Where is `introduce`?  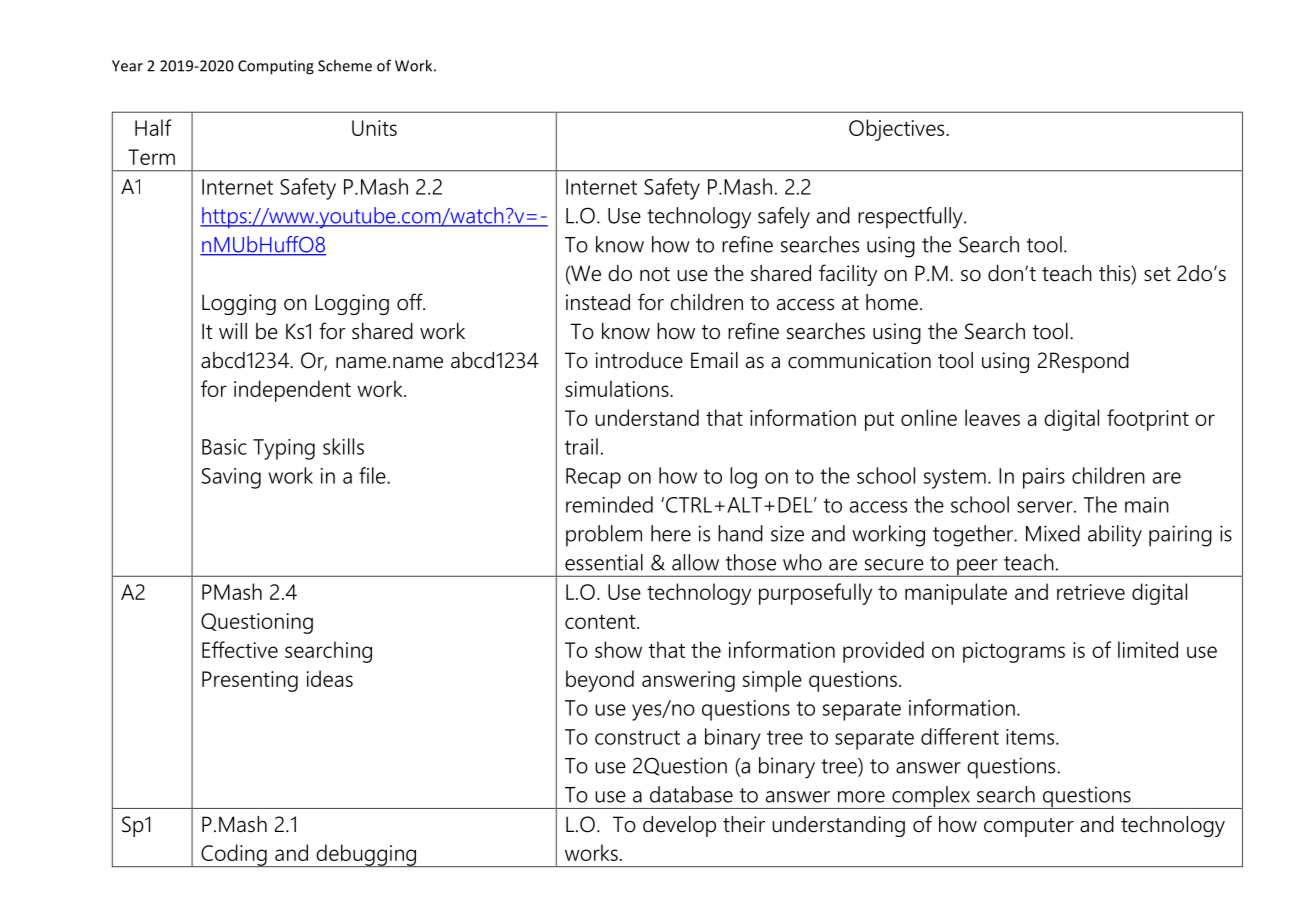
introduce is located at coordinates (639, 360).
